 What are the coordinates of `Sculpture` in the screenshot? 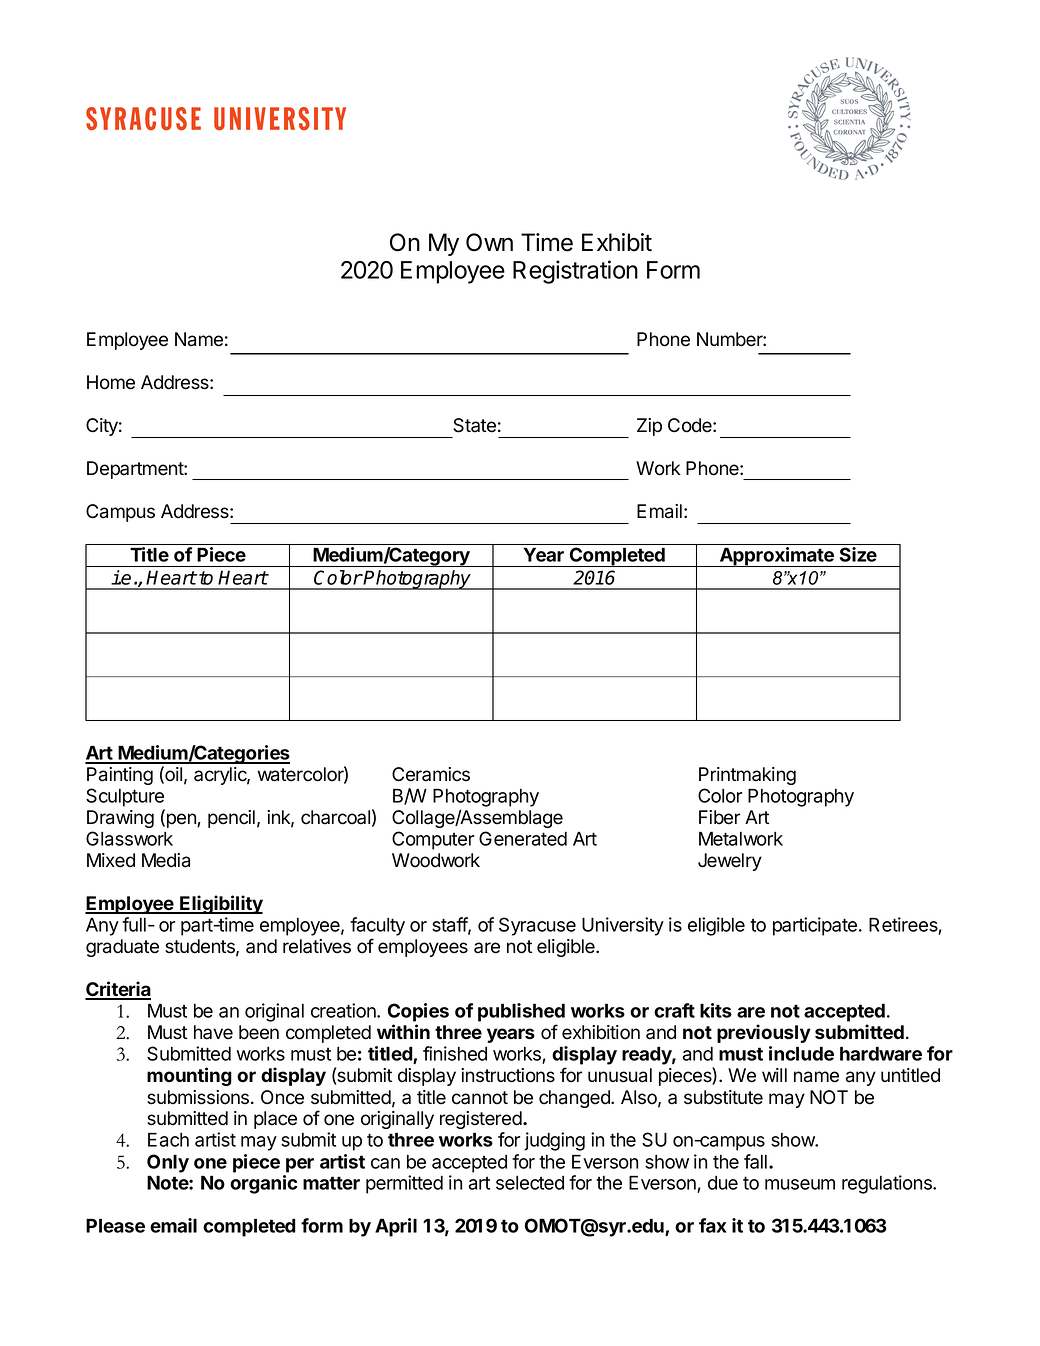 It's located at (125, 797).
